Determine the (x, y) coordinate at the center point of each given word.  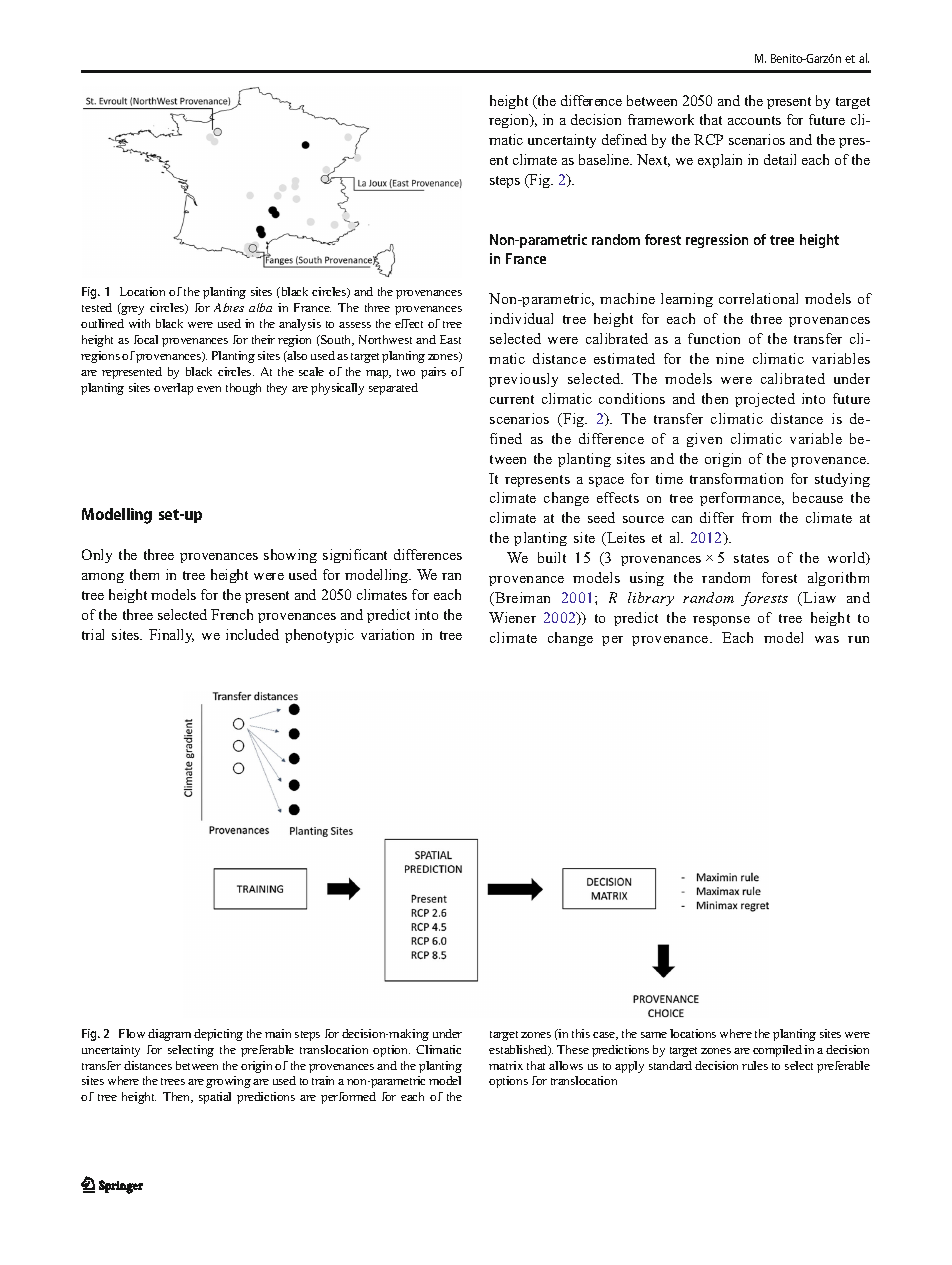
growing (228, 1082)
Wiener (512, 617)
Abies (229, 307)
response (721, 621)
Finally (171, 636)
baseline (605, 159)
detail (780, 159)
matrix (506, 1065)
